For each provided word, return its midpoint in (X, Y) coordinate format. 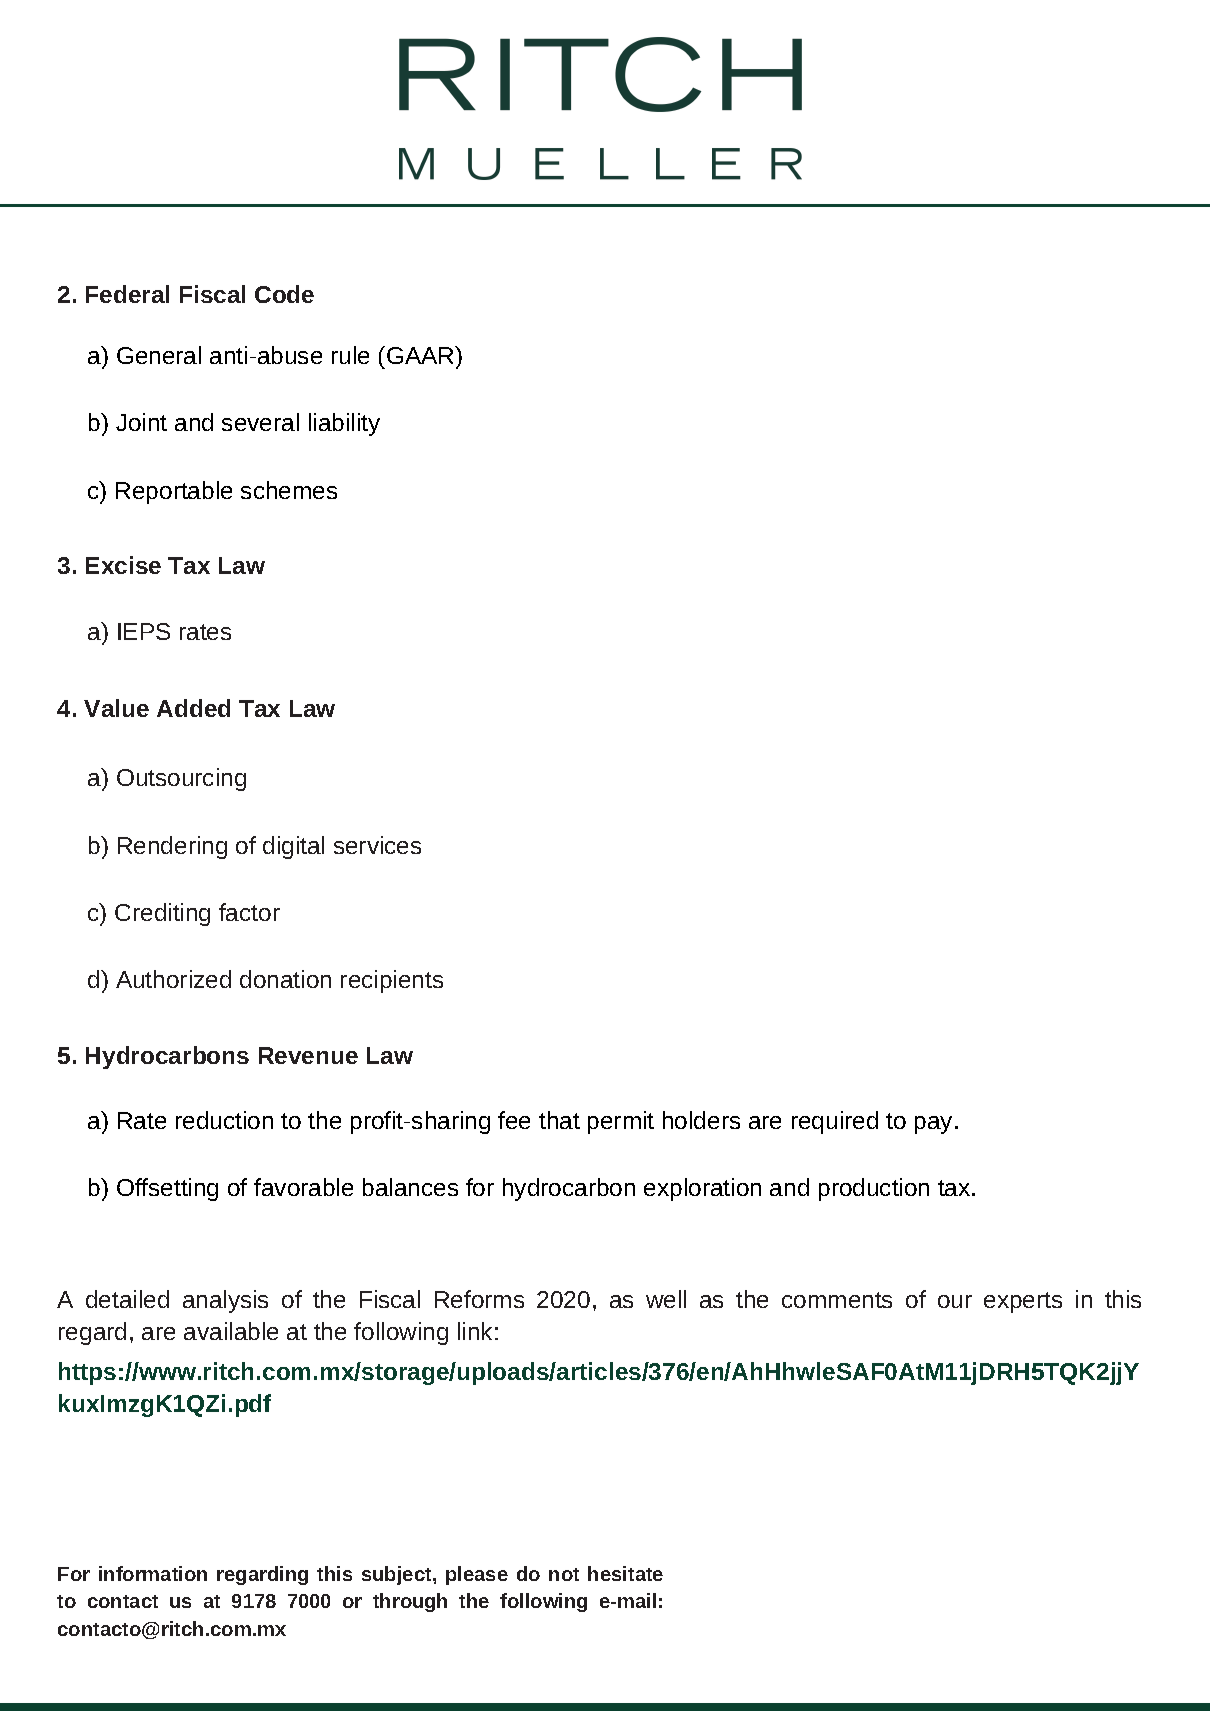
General (159, 355)
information (153, 1573)
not (564, 1574)
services (377, 845)
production (874, 1189)
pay (933, 1125)
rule (350, 355)
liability (344, 424)
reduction (224, 1120)
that (559, 1120)
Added (193, 708)
